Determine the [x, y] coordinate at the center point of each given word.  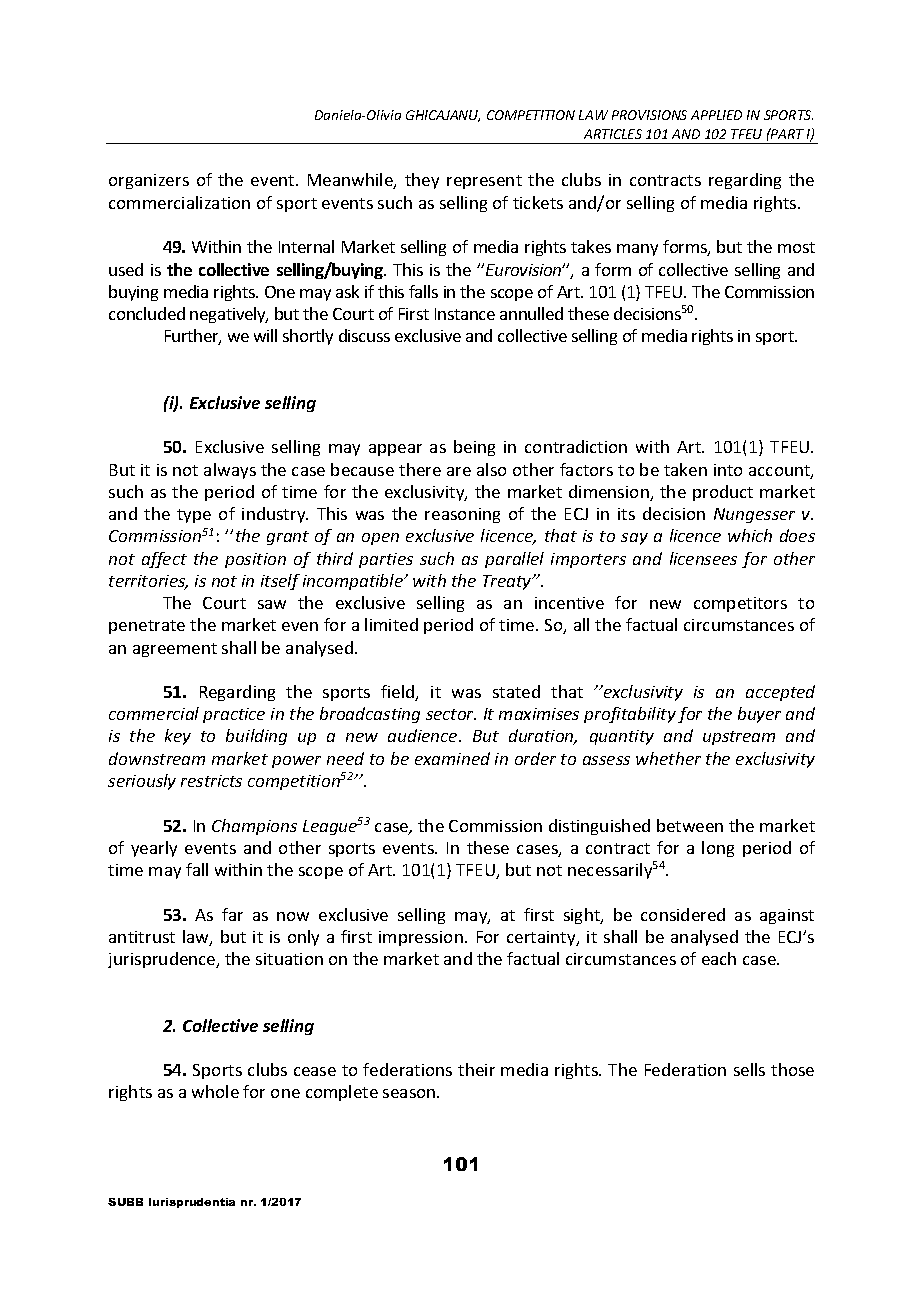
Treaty [508, 582]
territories [148, 582]
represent [484, 182]
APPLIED [716, 115]
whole [215, 1091]
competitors [740, 604]
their [476, 1069]
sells [749, 1069]
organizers [149, 181]
